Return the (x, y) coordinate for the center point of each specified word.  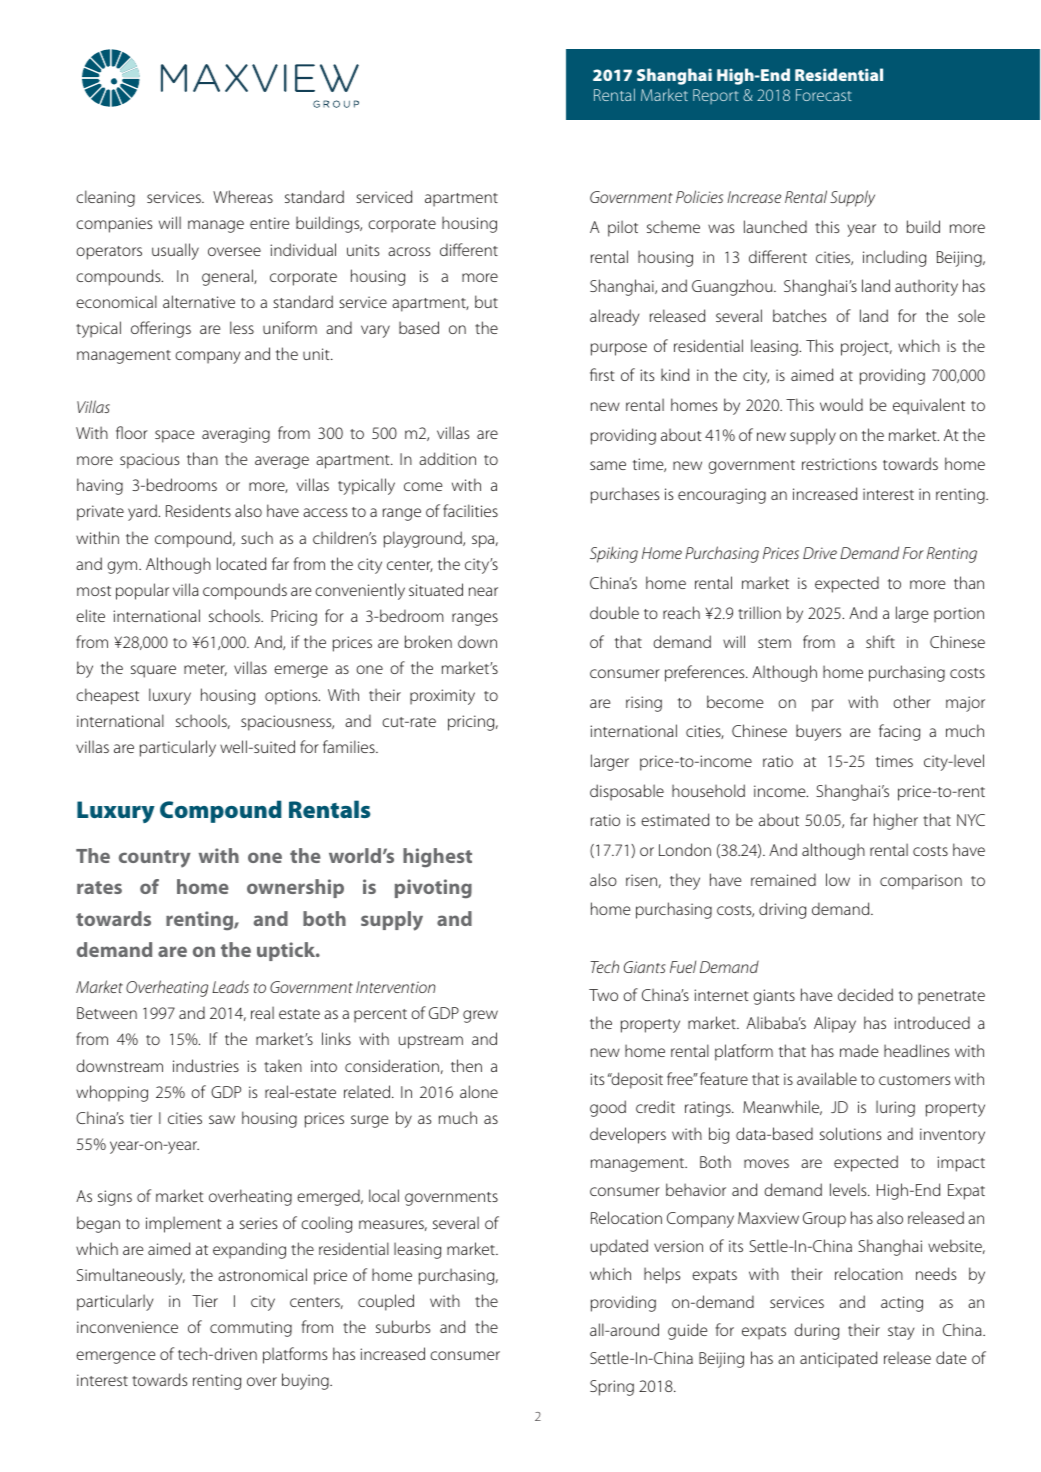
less (242, 327)
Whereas (243, 196)
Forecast (824, 95)
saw (222, 1119)
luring (895, 1108)
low (838, 879)
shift (880, 641)
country (155, 859)
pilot (623, 228)
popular (142, 591)
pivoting (433, 889)
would (841, 404)
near (483, 591)
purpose (619, 349)
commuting (251, 1329)
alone (479, 1091)
